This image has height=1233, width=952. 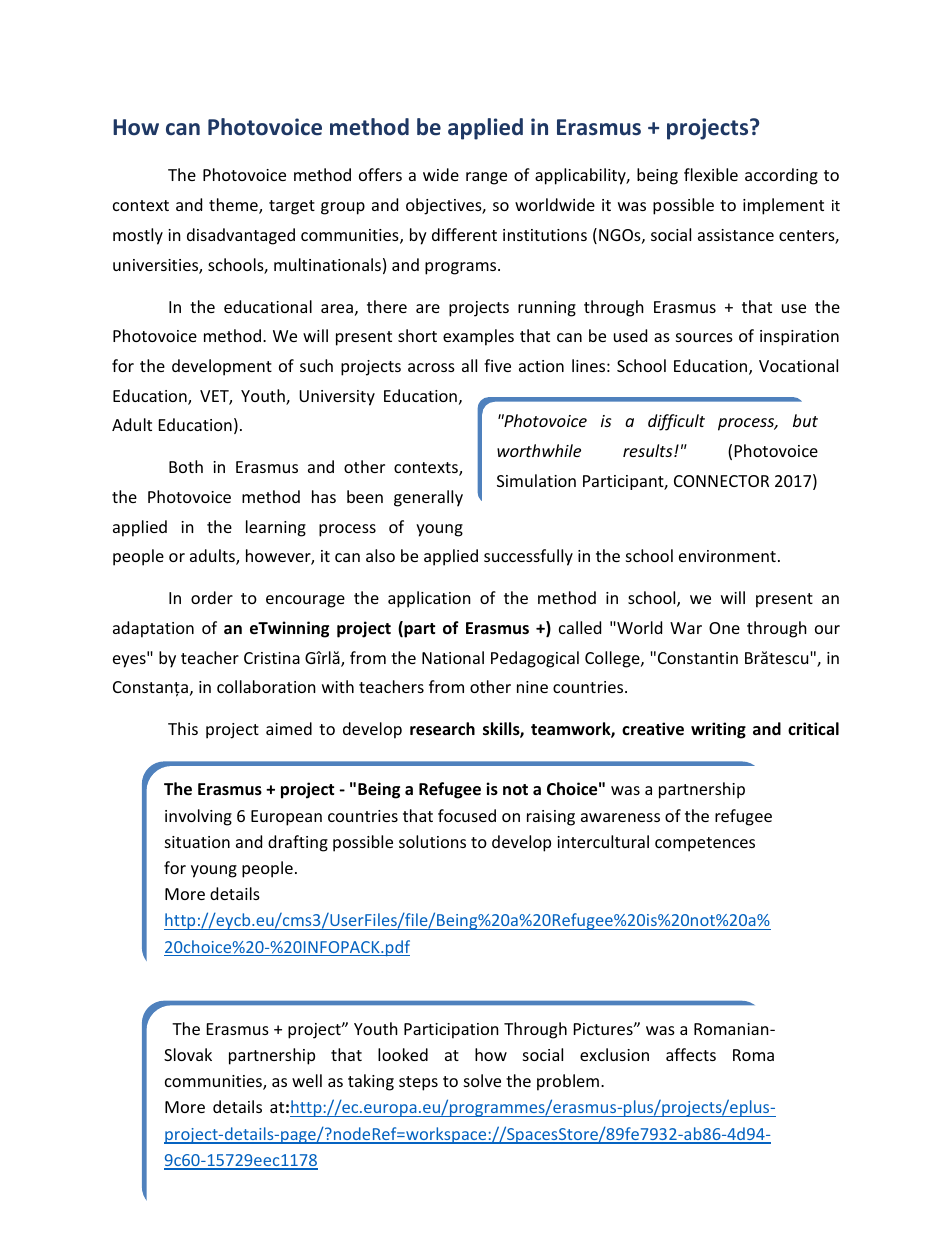 What do you see at coordinates (307, 1080) in the image?
I see `well` at bounding box center [307, 1080].
